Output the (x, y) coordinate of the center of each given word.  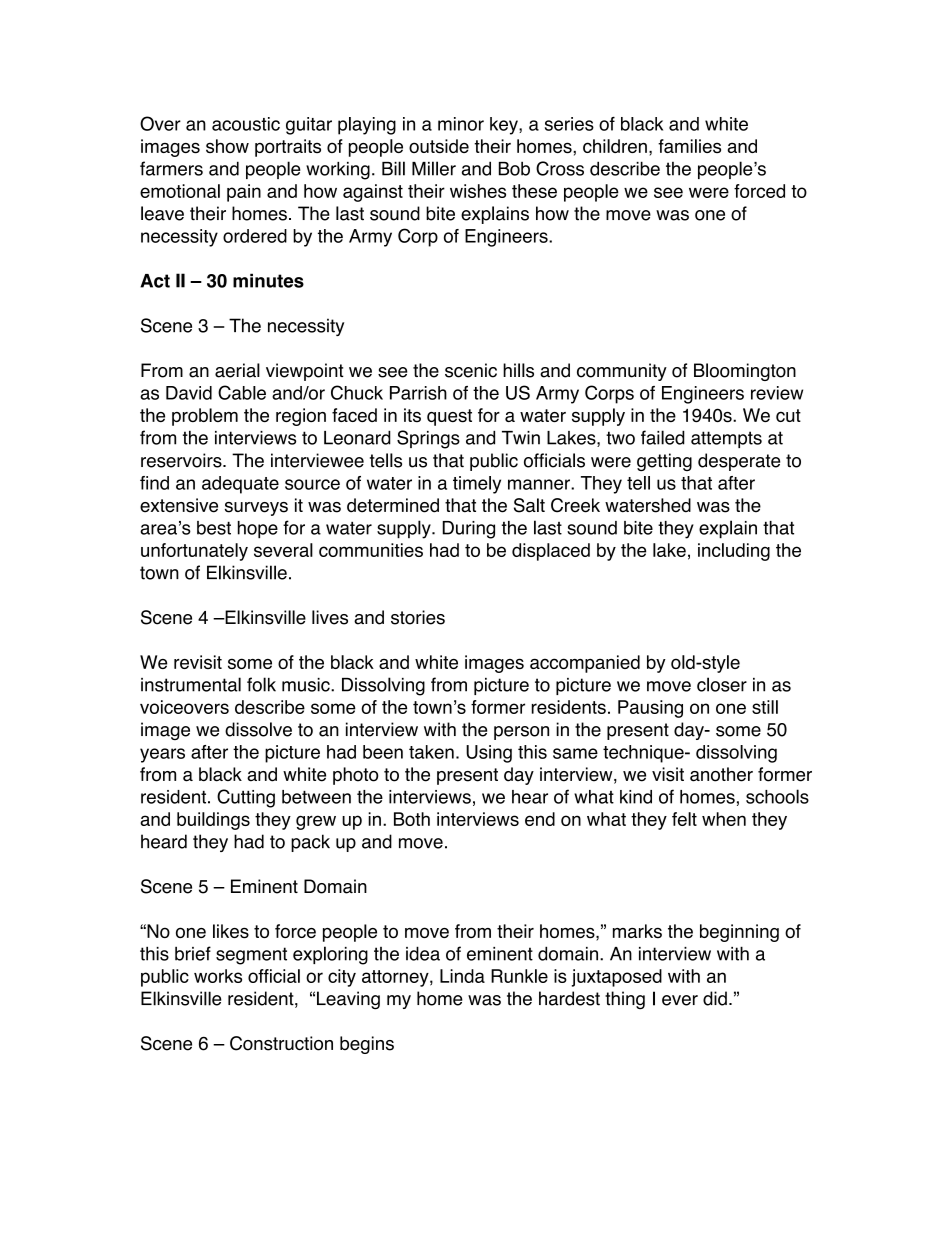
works (218, 976)
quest (449, 417)
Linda (462, 976)
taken (431, 752)
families (689, 146)
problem (205, 417)
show (227, 146)
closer (722, 684)
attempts (726, 439)
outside (439, 146)
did (715, 998)
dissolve (258, 729)
